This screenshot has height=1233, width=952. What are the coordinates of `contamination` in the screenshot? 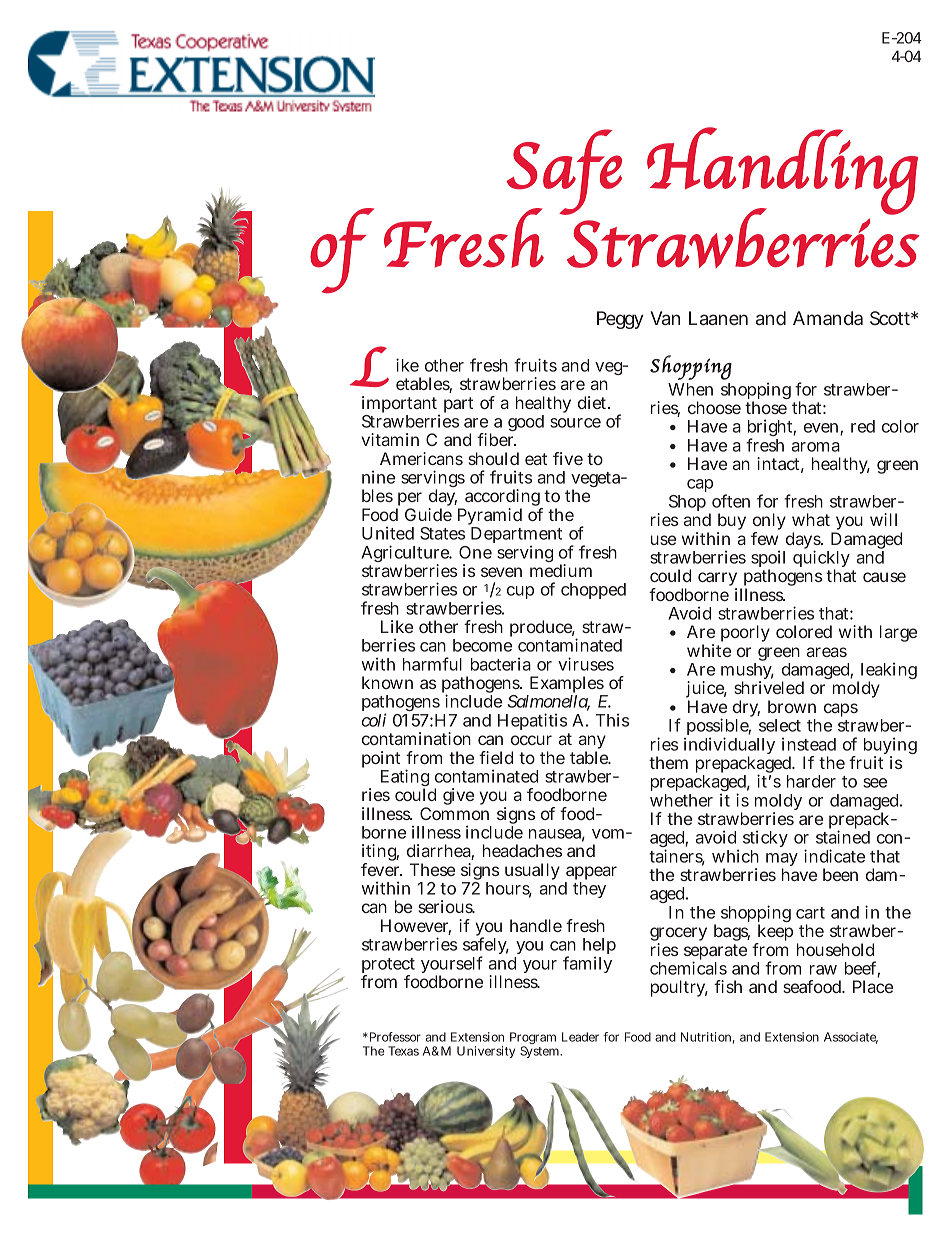 It's located at (416, 738).
